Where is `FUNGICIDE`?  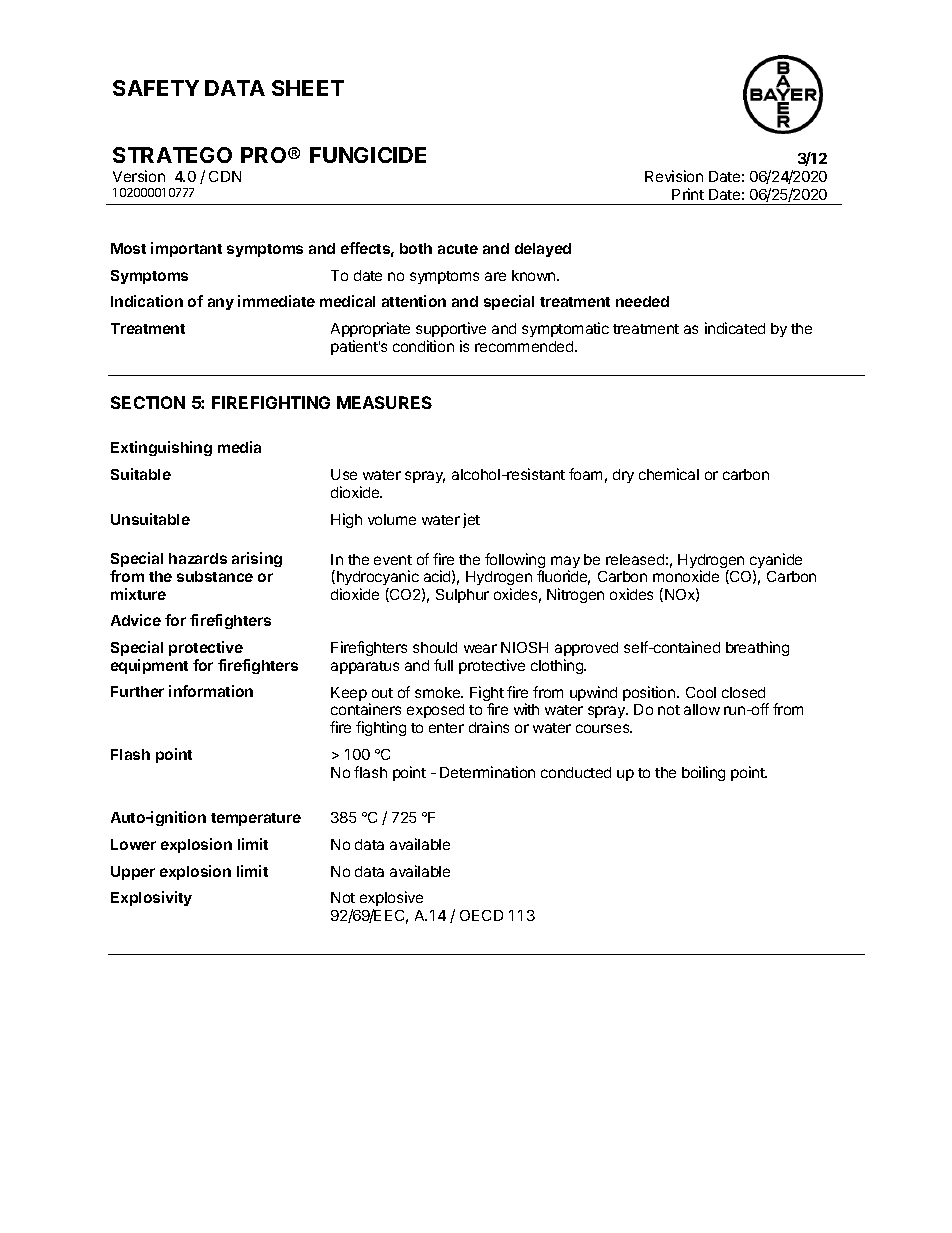 FUNGICIDE is located at coordinates (368, 155).
